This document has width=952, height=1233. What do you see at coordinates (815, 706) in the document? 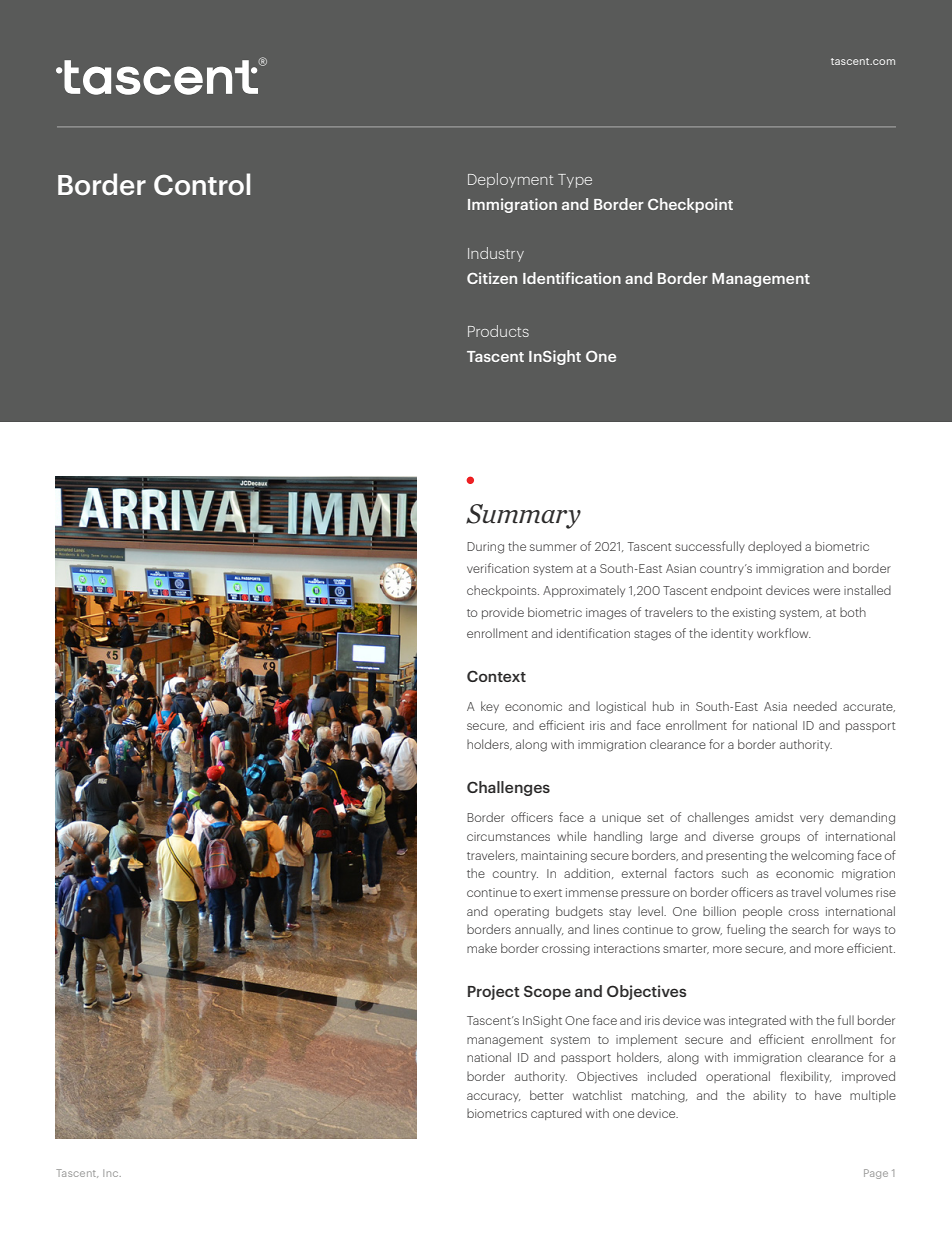
I see `needed` at bounding box center [815, 706].
